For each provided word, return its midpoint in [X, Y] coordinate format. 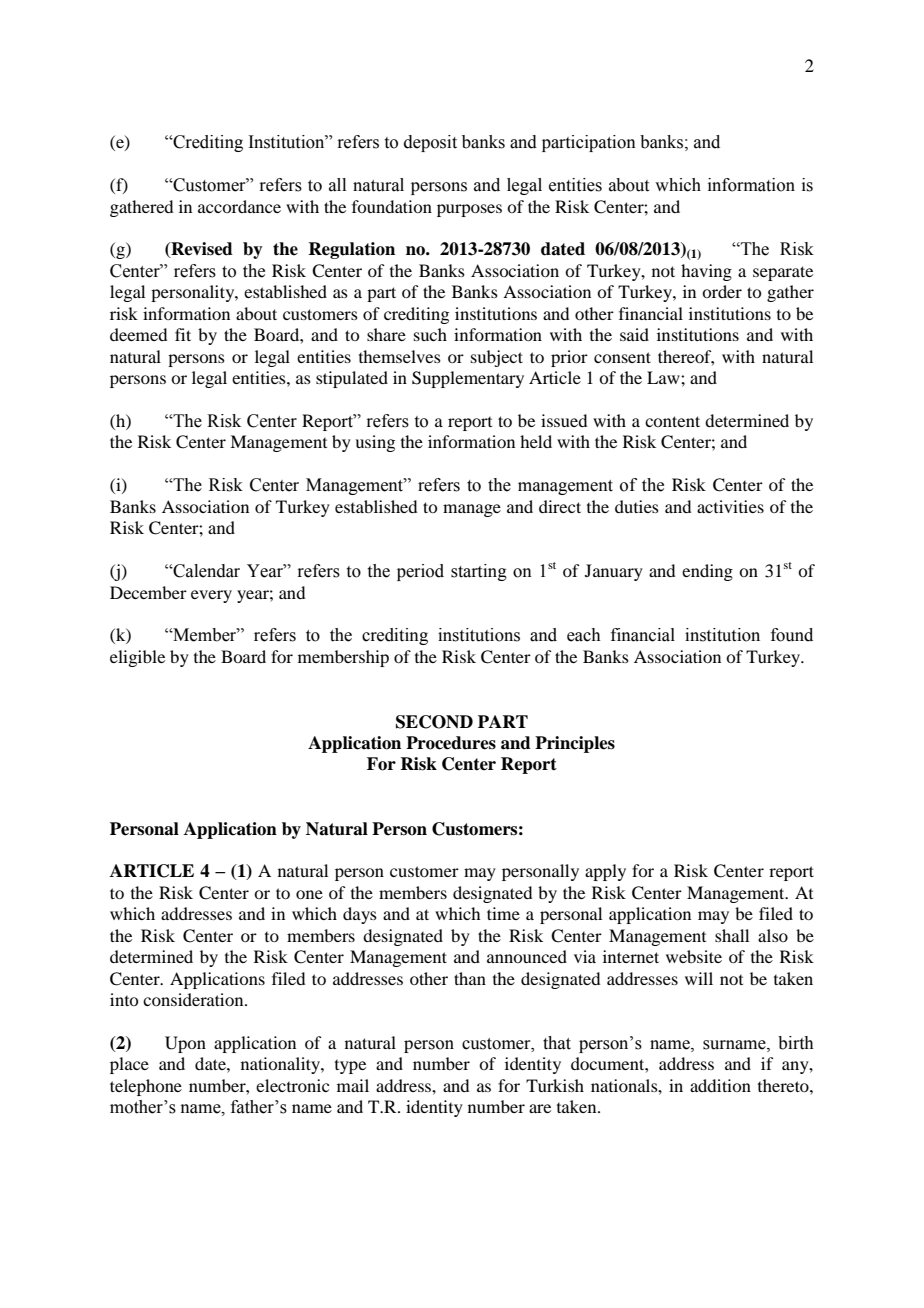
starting [479, 572]
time [503, 913]
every [211, 596]
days [360, 915]
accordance [239, 206]
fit [183, 334]
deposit [430, 143]
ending [707, 572]
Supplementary [468, 379]
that [557, 1043]
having [706, 272]
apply [605, 872]
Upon [185, 1044]
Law [664, 377]
